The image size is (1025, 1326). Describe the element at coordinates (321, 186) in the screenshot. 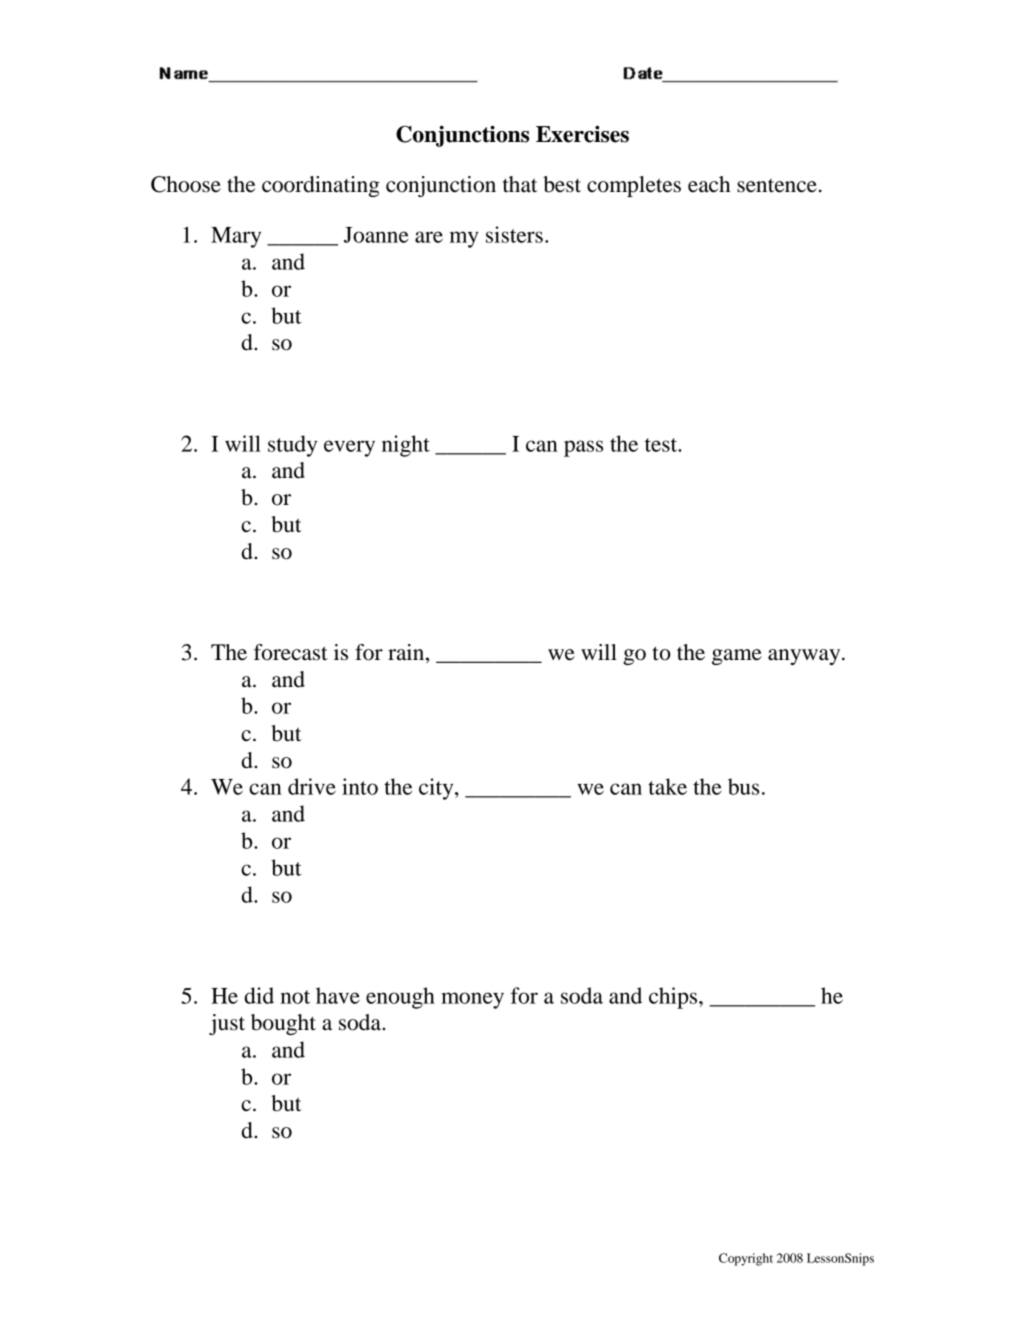

I see `coordinating` at that location.
